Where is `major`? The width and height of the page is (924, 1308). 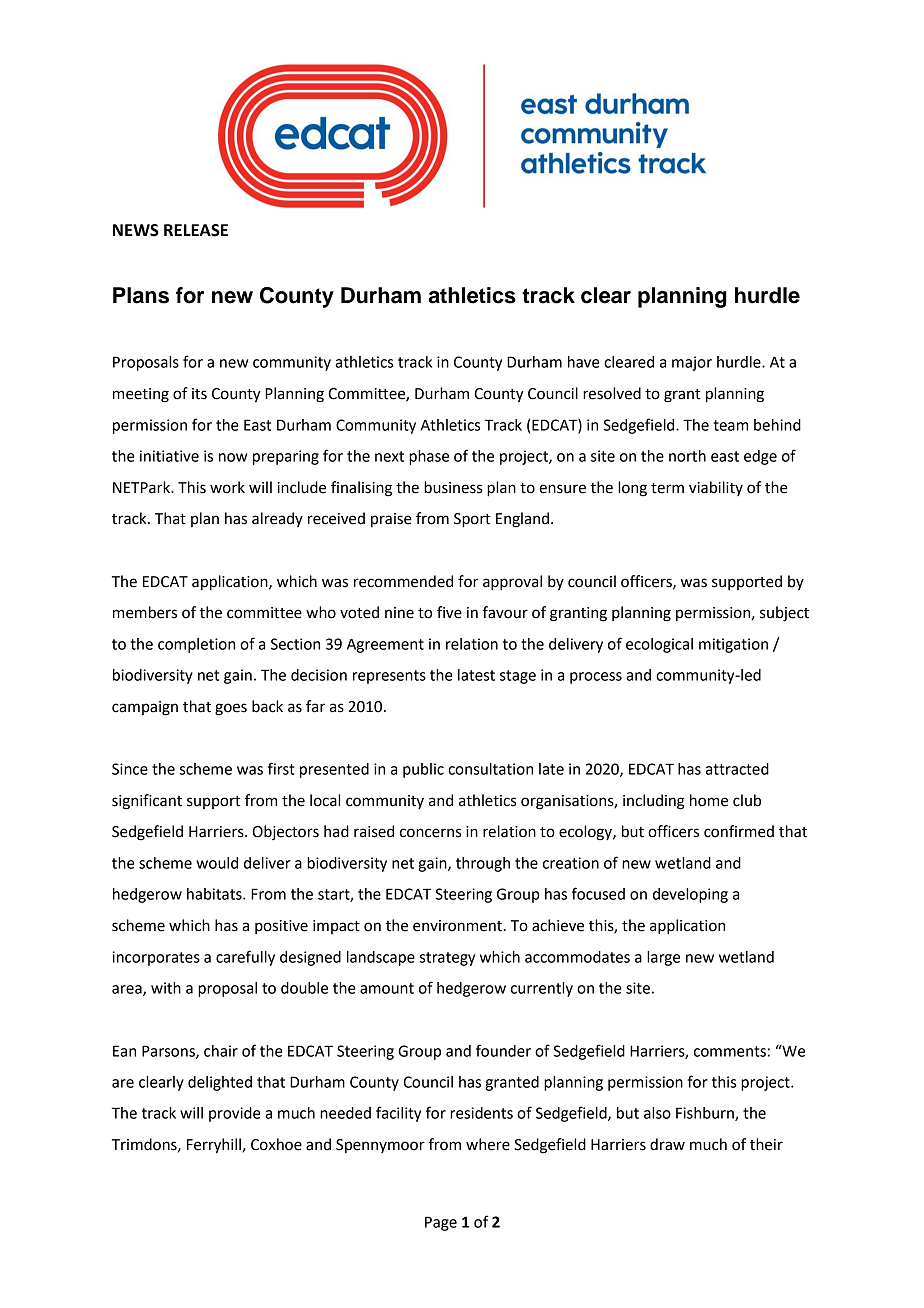
major is located at coordinates (692, 363).
